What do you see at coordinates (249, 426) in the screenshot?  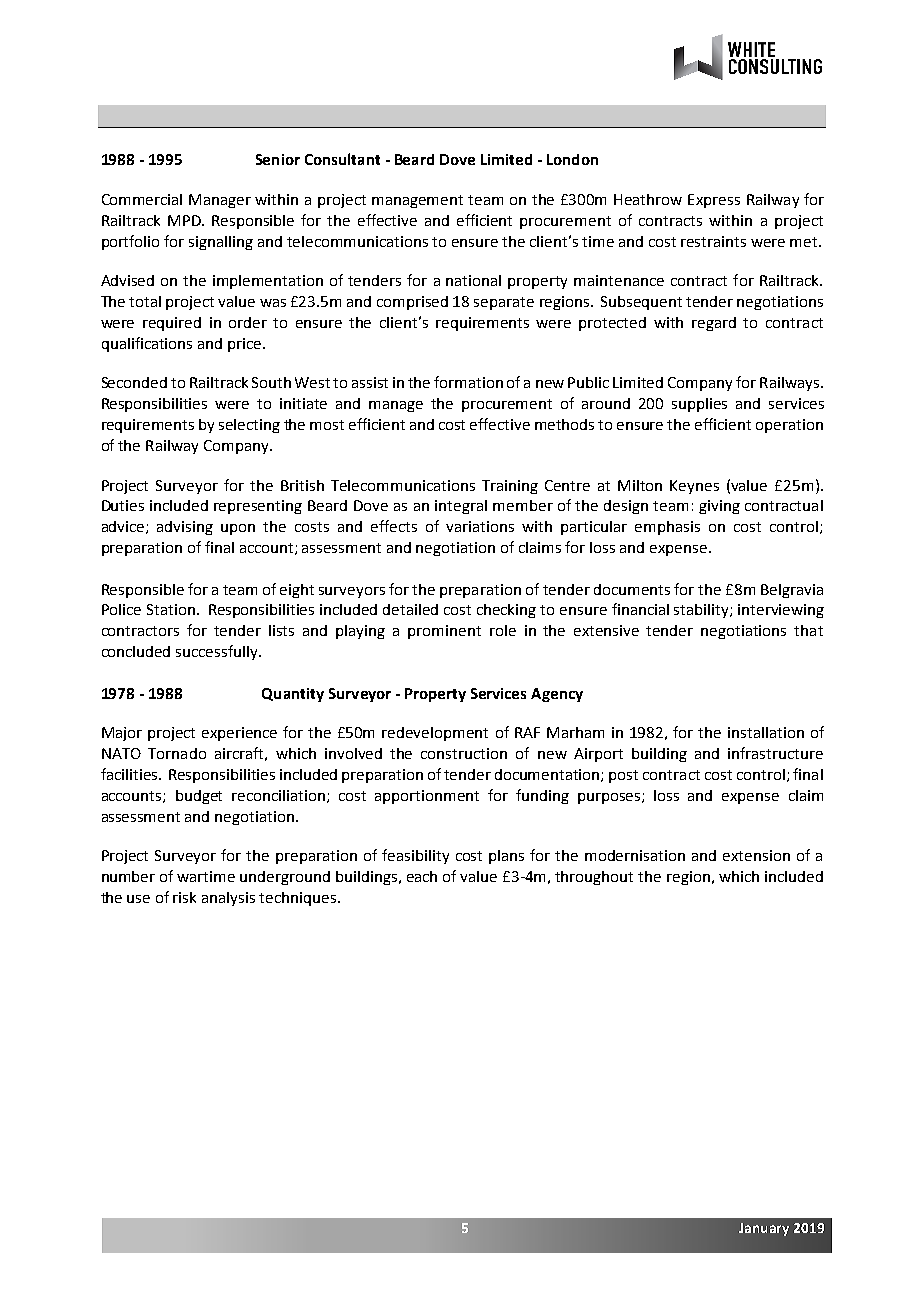 I see `selecting` at bounding box center [249, 426].
